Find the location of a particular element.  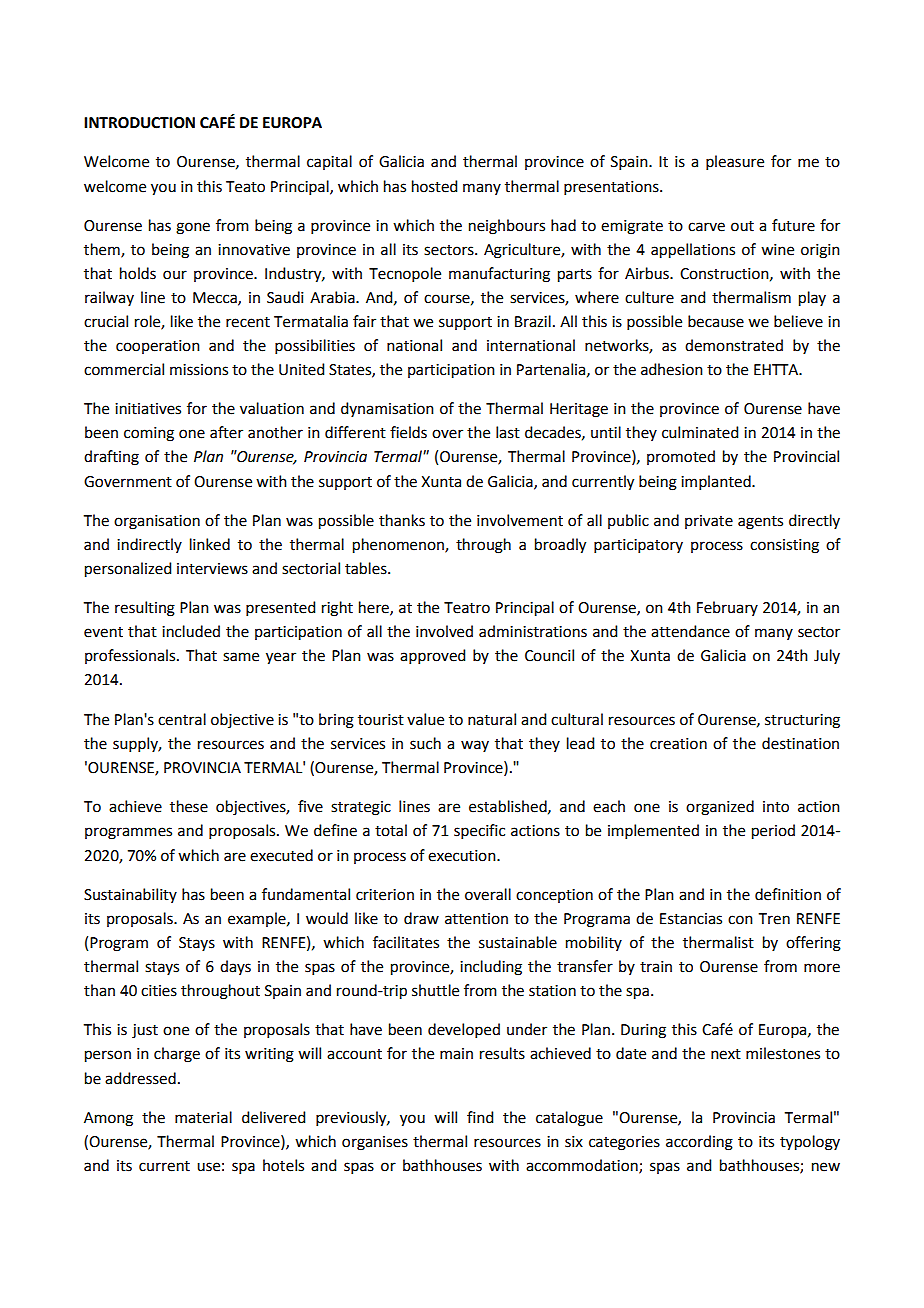

material is located at coordinates (203, 1117).
